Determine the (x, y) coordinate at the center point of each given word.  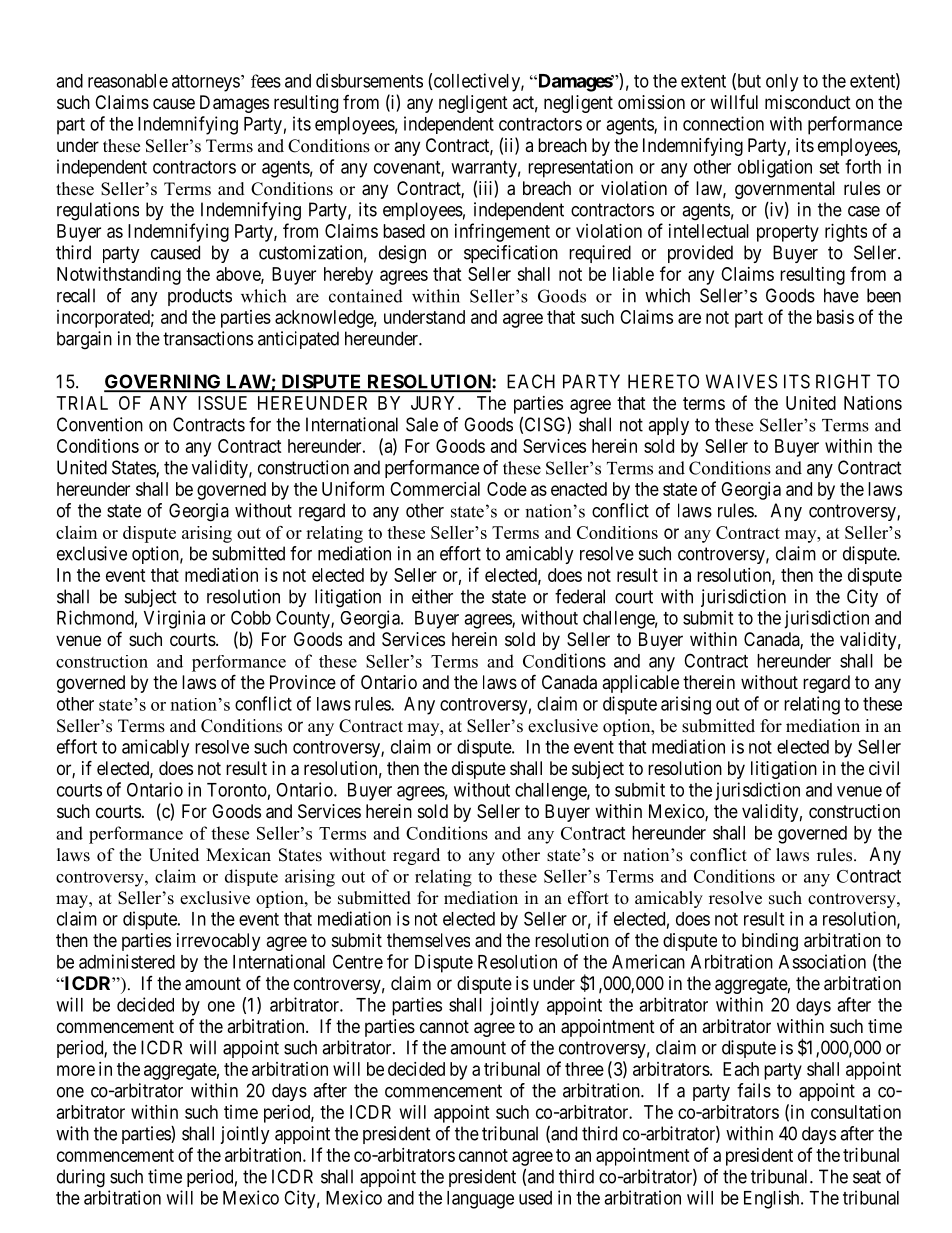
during (81, 1178)
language (480, 1200)
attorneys (206, 83)
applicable (640, 684)
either (432, 596)
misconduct (808, 102)
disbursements (369, 80)
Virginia (174, 619)
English (773, 1199)
